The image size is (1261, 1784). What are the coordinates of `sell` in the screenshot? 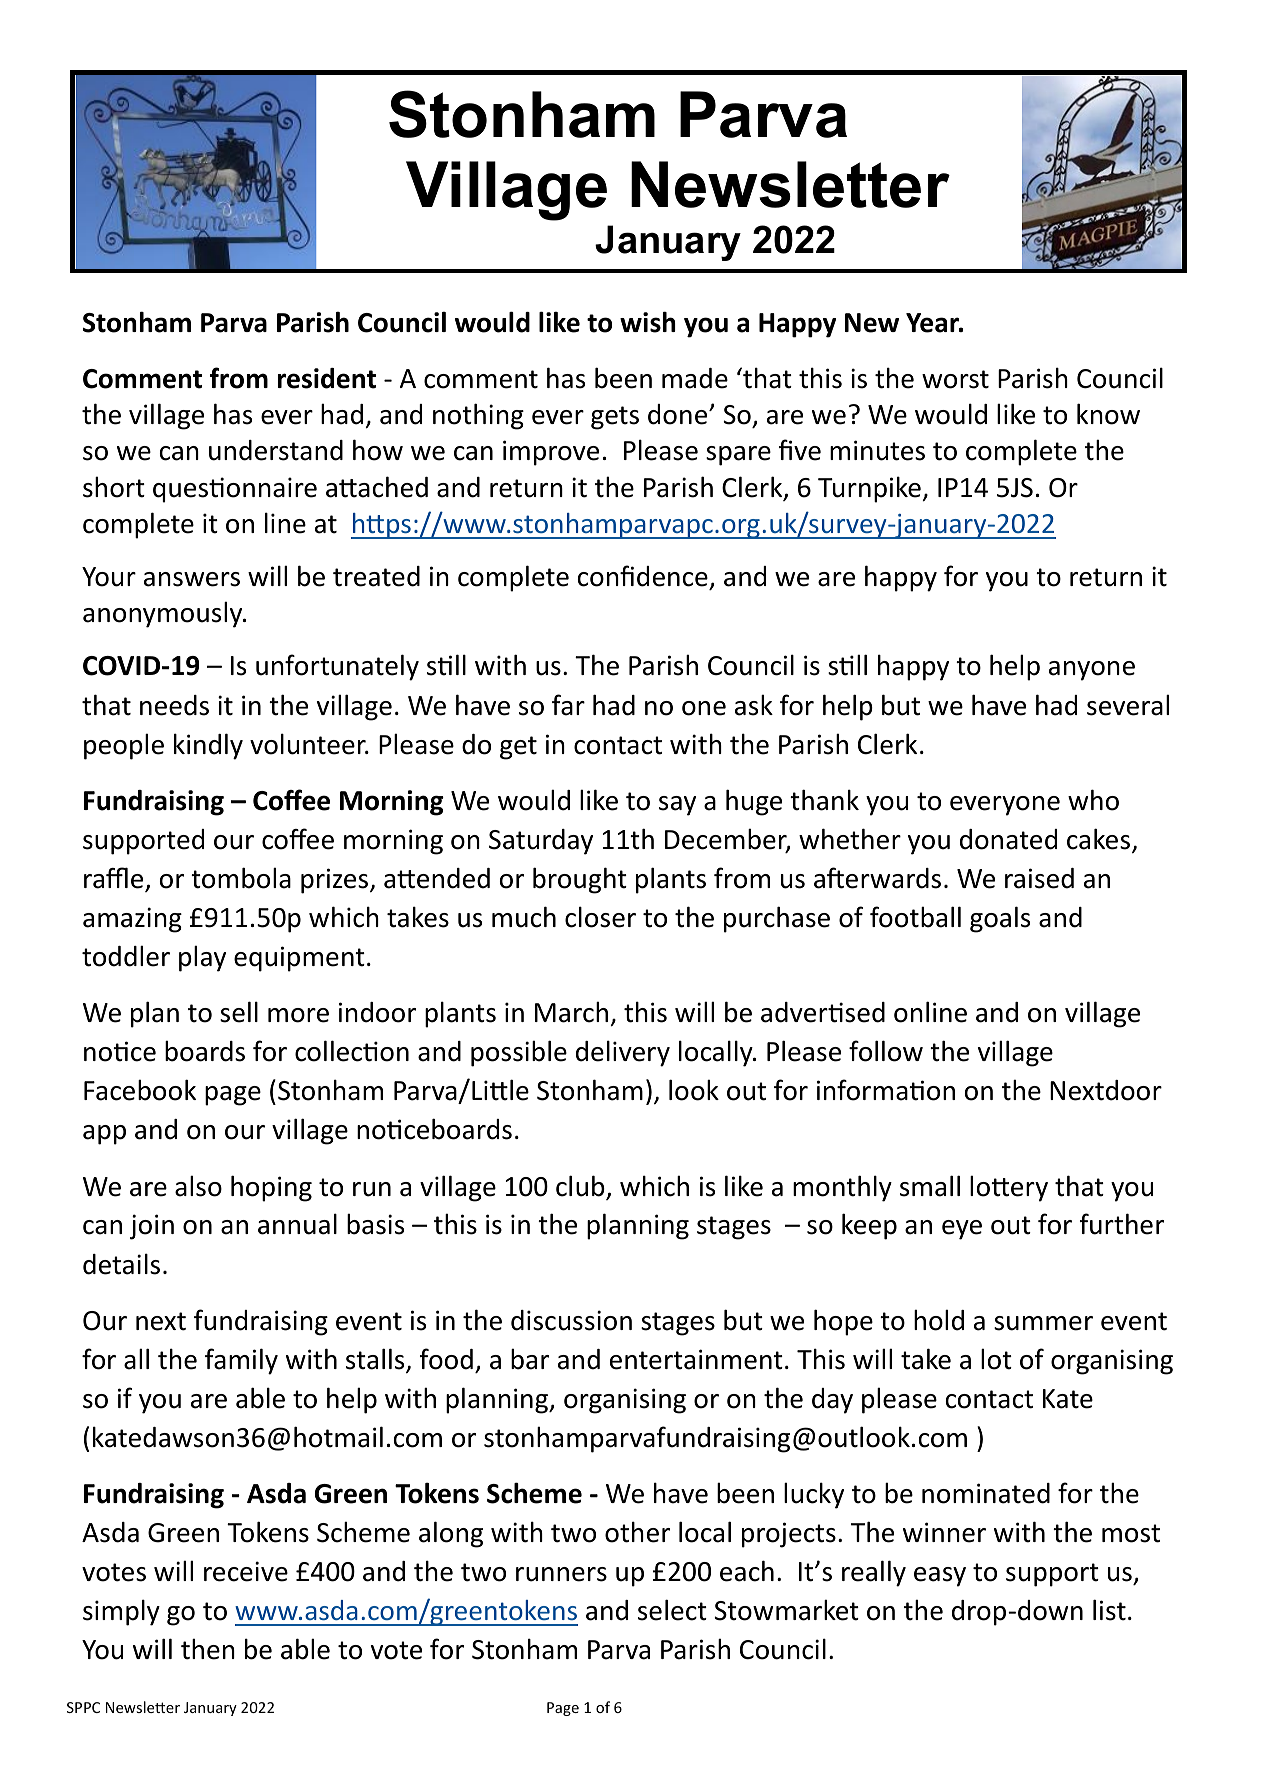 It's located at (239, 1012).
